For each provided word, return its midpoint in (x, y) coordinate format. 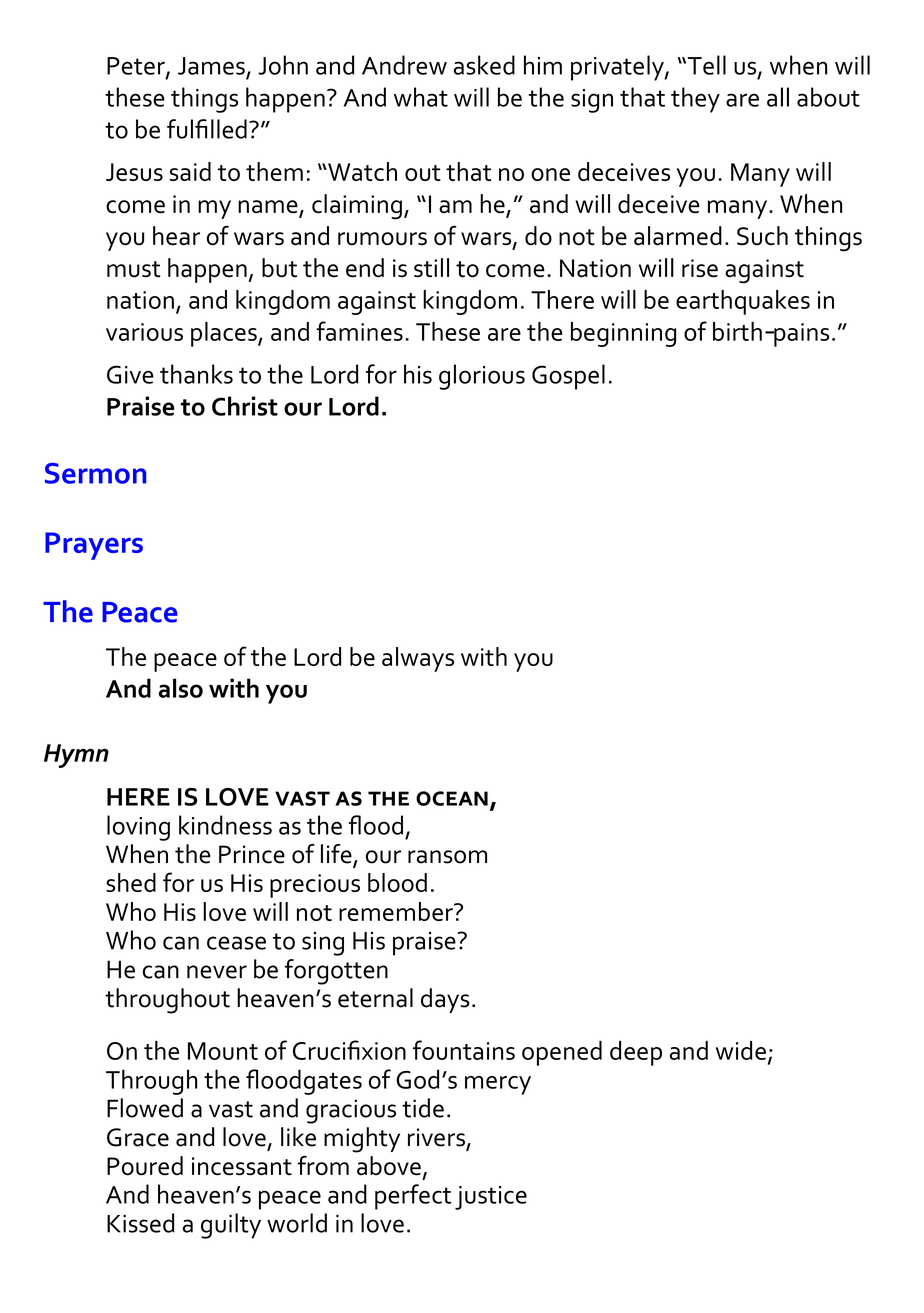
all (778, 97)
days (445, 1000)
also (181, 688)
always (418, 659)
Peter (137, 67)
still (431, 268)
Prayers (94, 546)
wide (741, 1050)
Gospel (568, 377)
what (421, 97)
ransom (447, 857)
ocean (452, 798)
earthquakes (743, 302)
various (144, 332)
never (217, 972)
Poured (145, 1166)
